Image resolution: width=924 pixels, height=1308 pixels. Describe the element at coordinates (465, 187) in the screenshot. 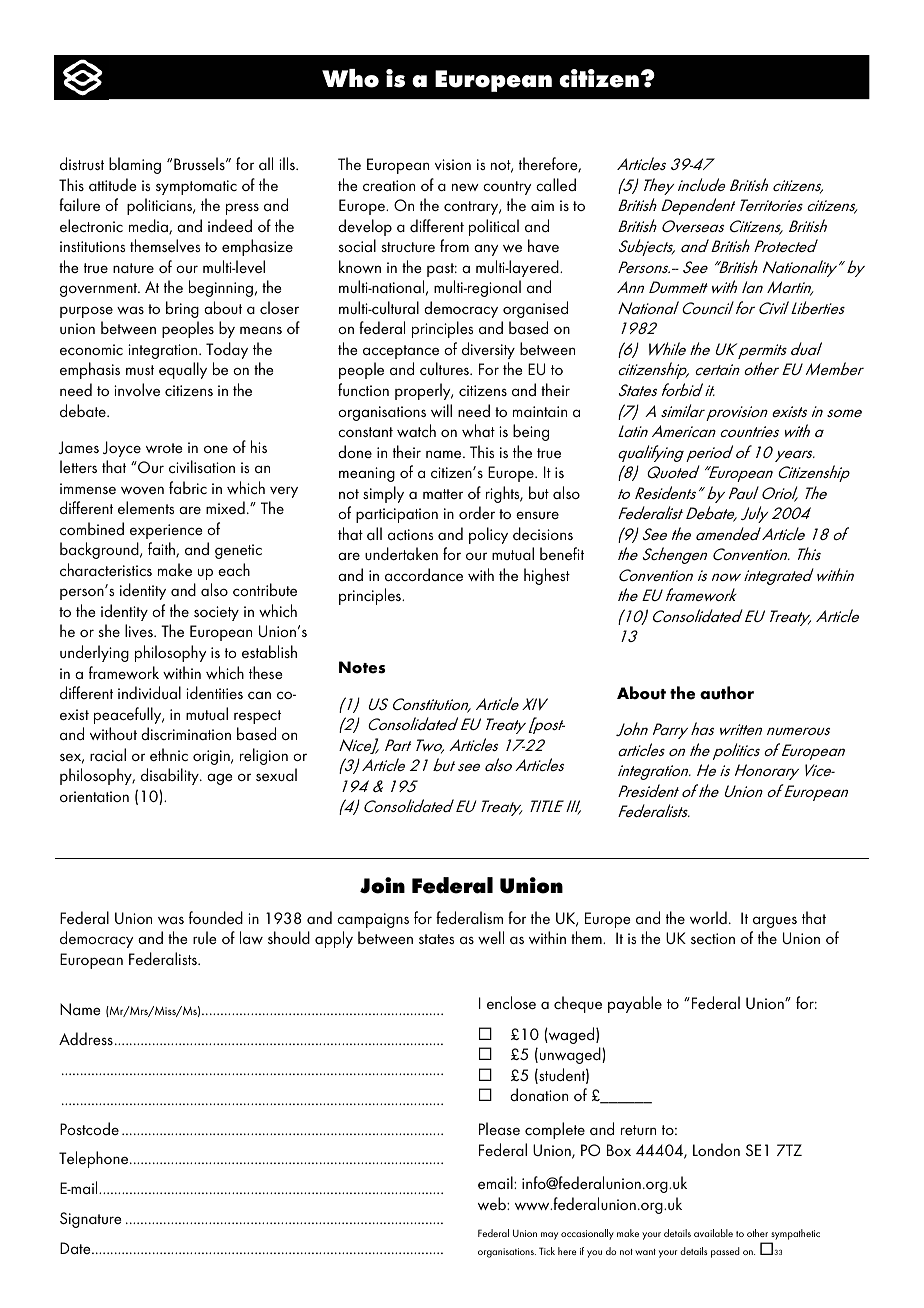

I see `new` at that location.
